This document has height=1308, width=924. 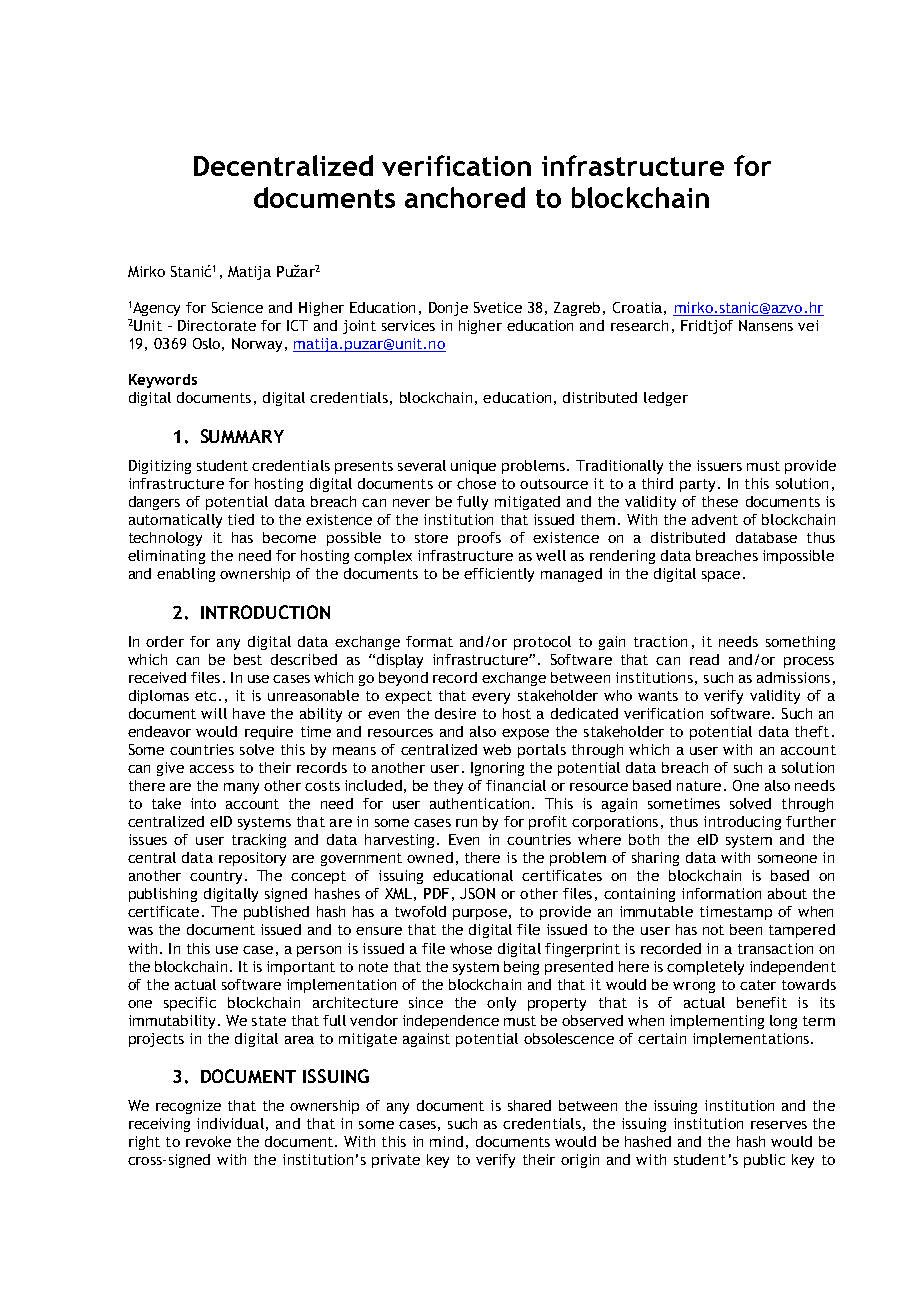 I want to click on Science, so click(x=237, y=307).
